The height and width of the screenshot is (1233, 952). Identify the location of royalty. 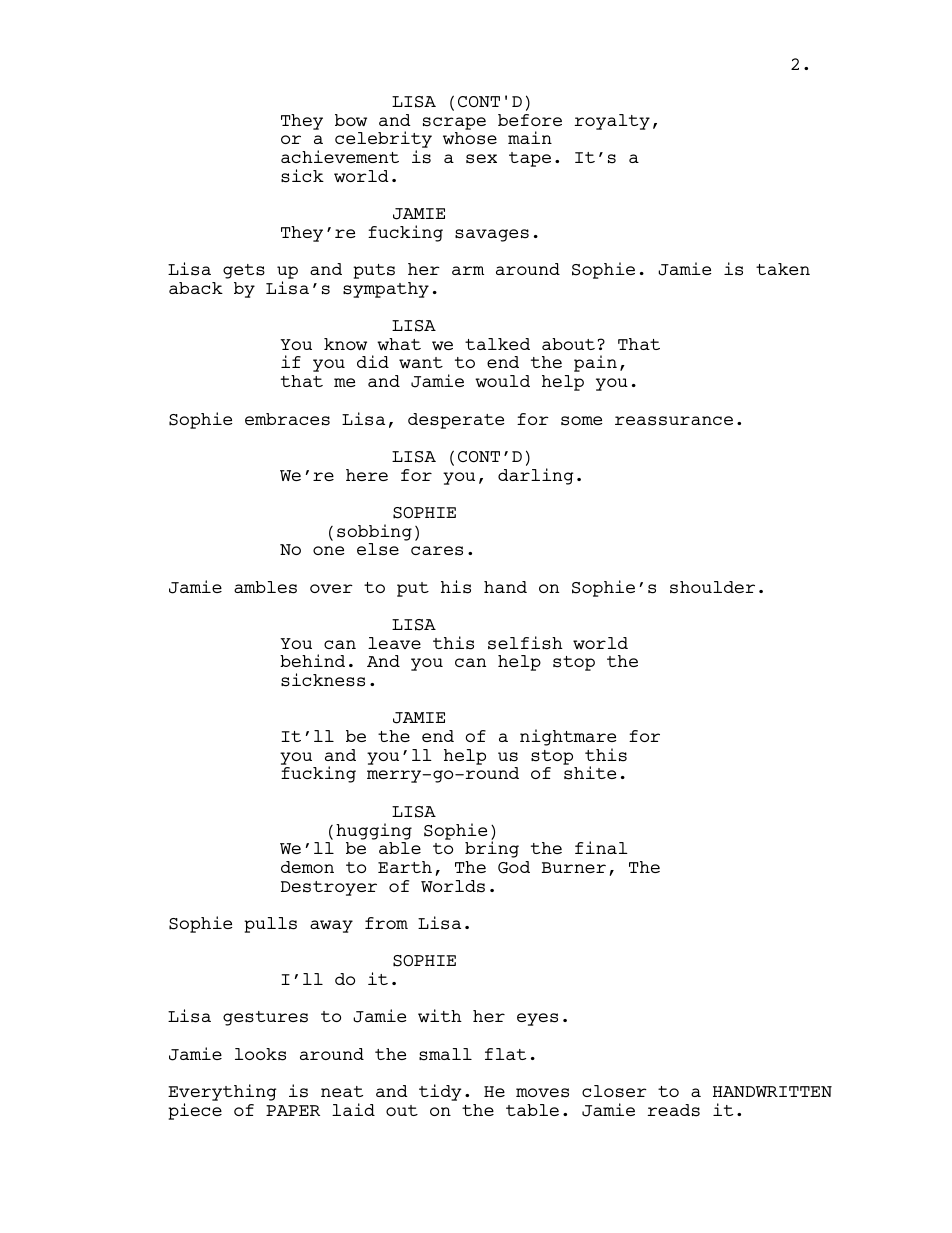
(612, 122).
